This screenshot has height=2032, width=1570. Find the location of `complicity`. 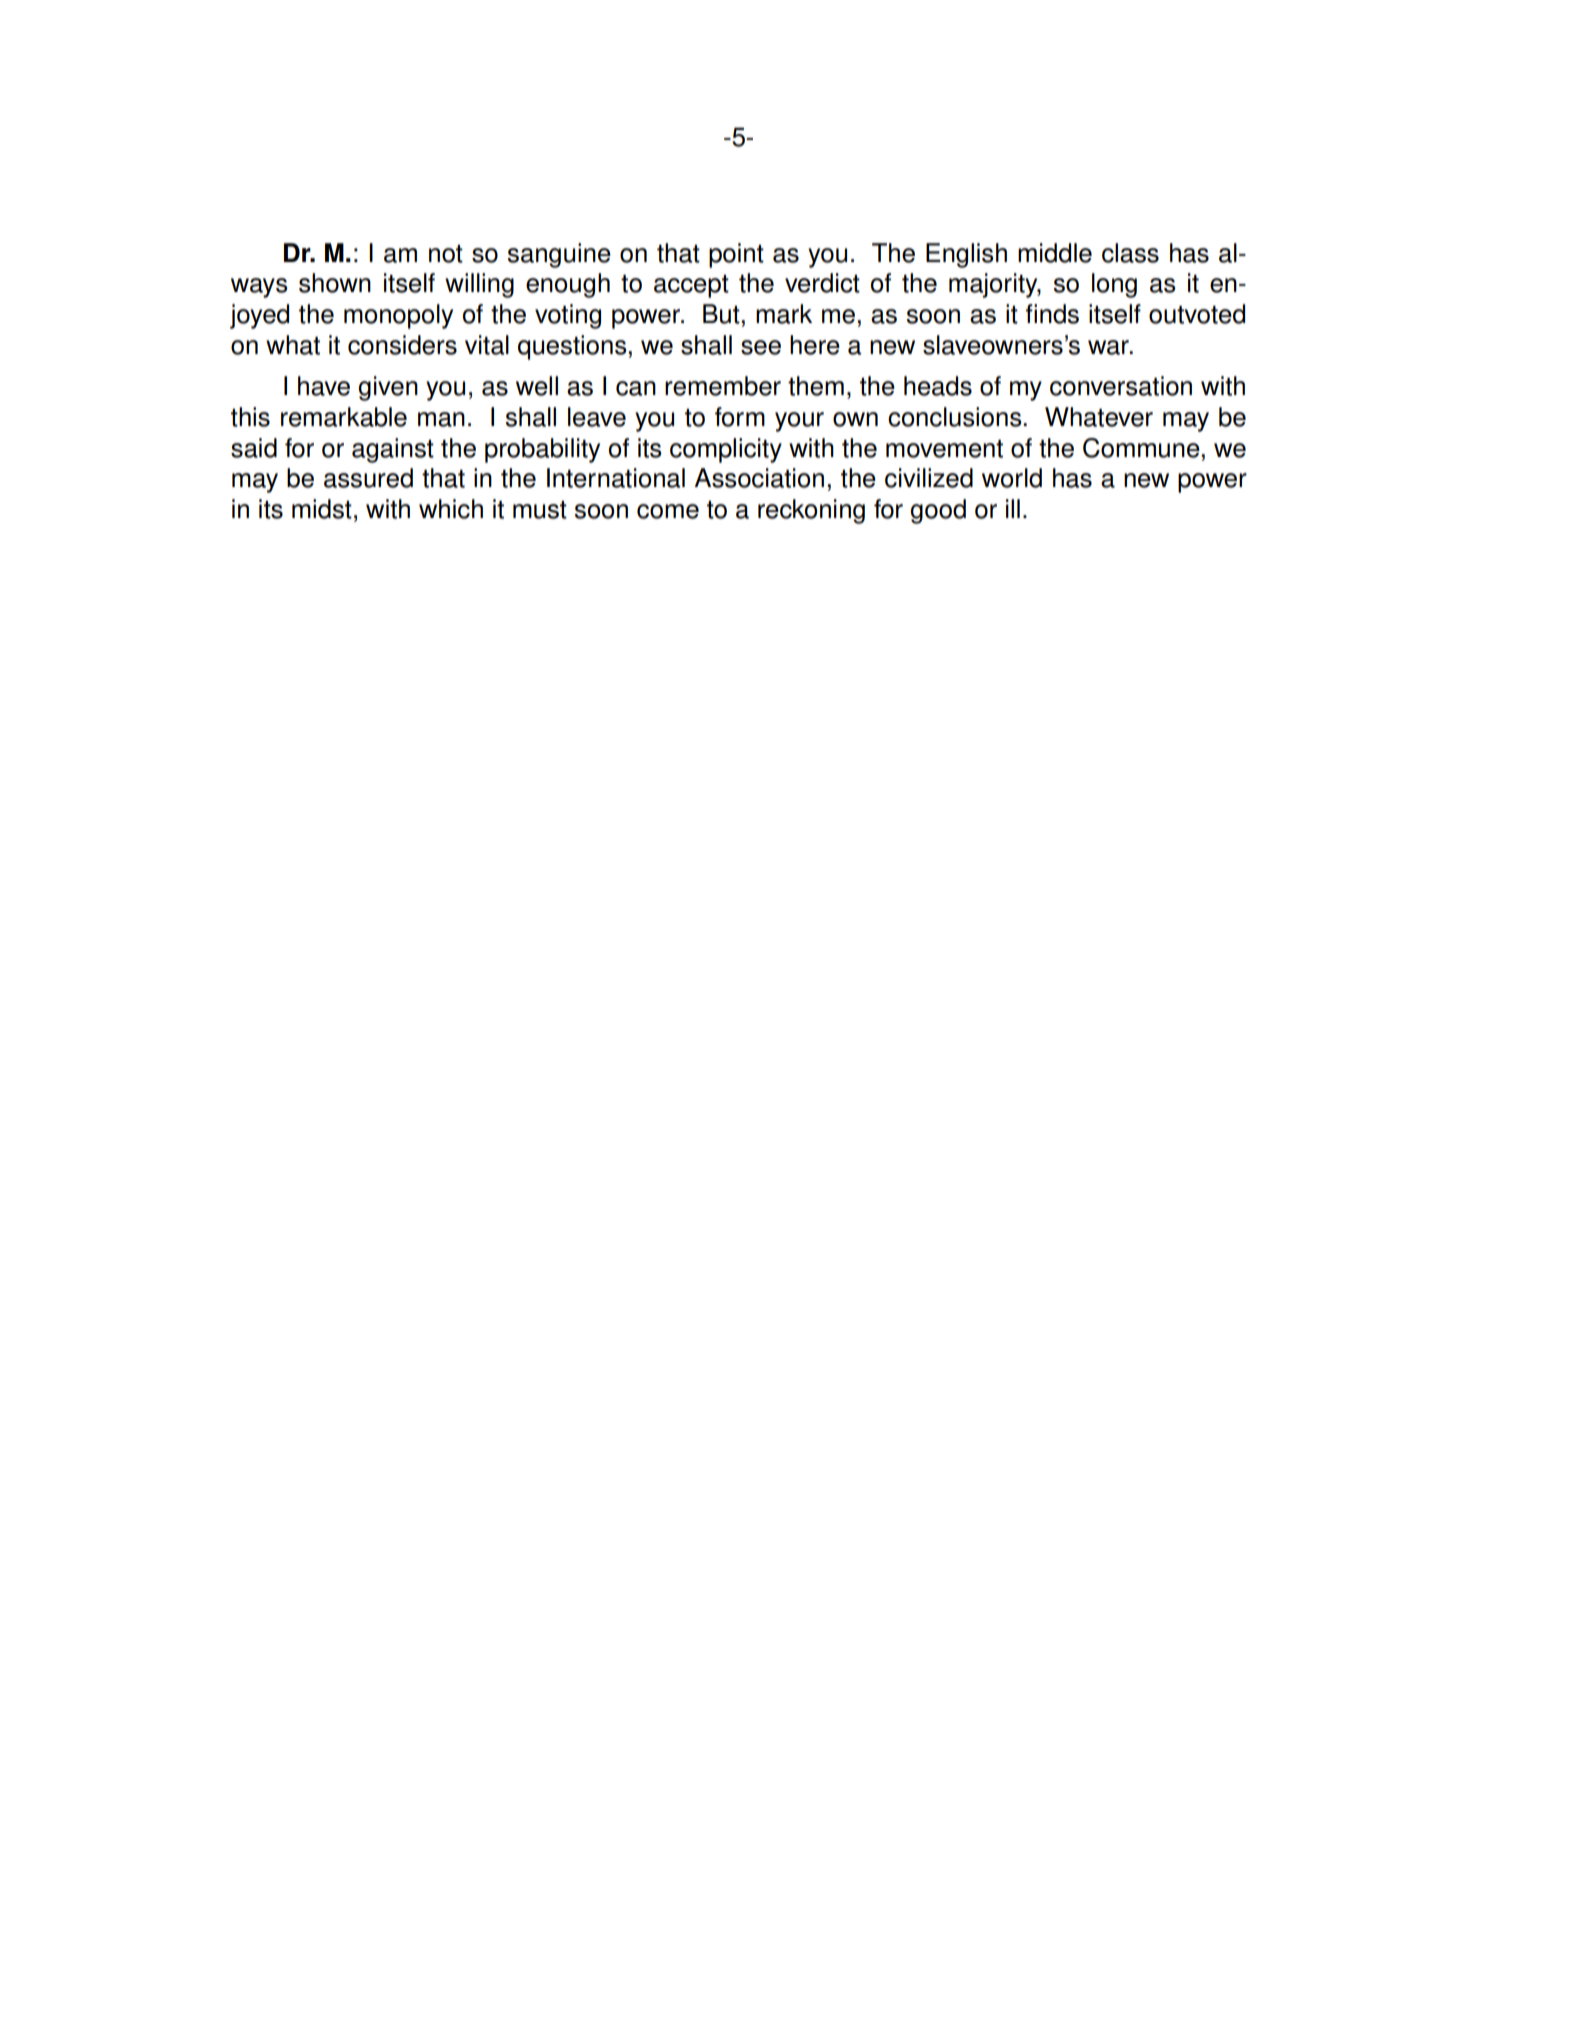

complicity is located at coordinates (726, 450).
